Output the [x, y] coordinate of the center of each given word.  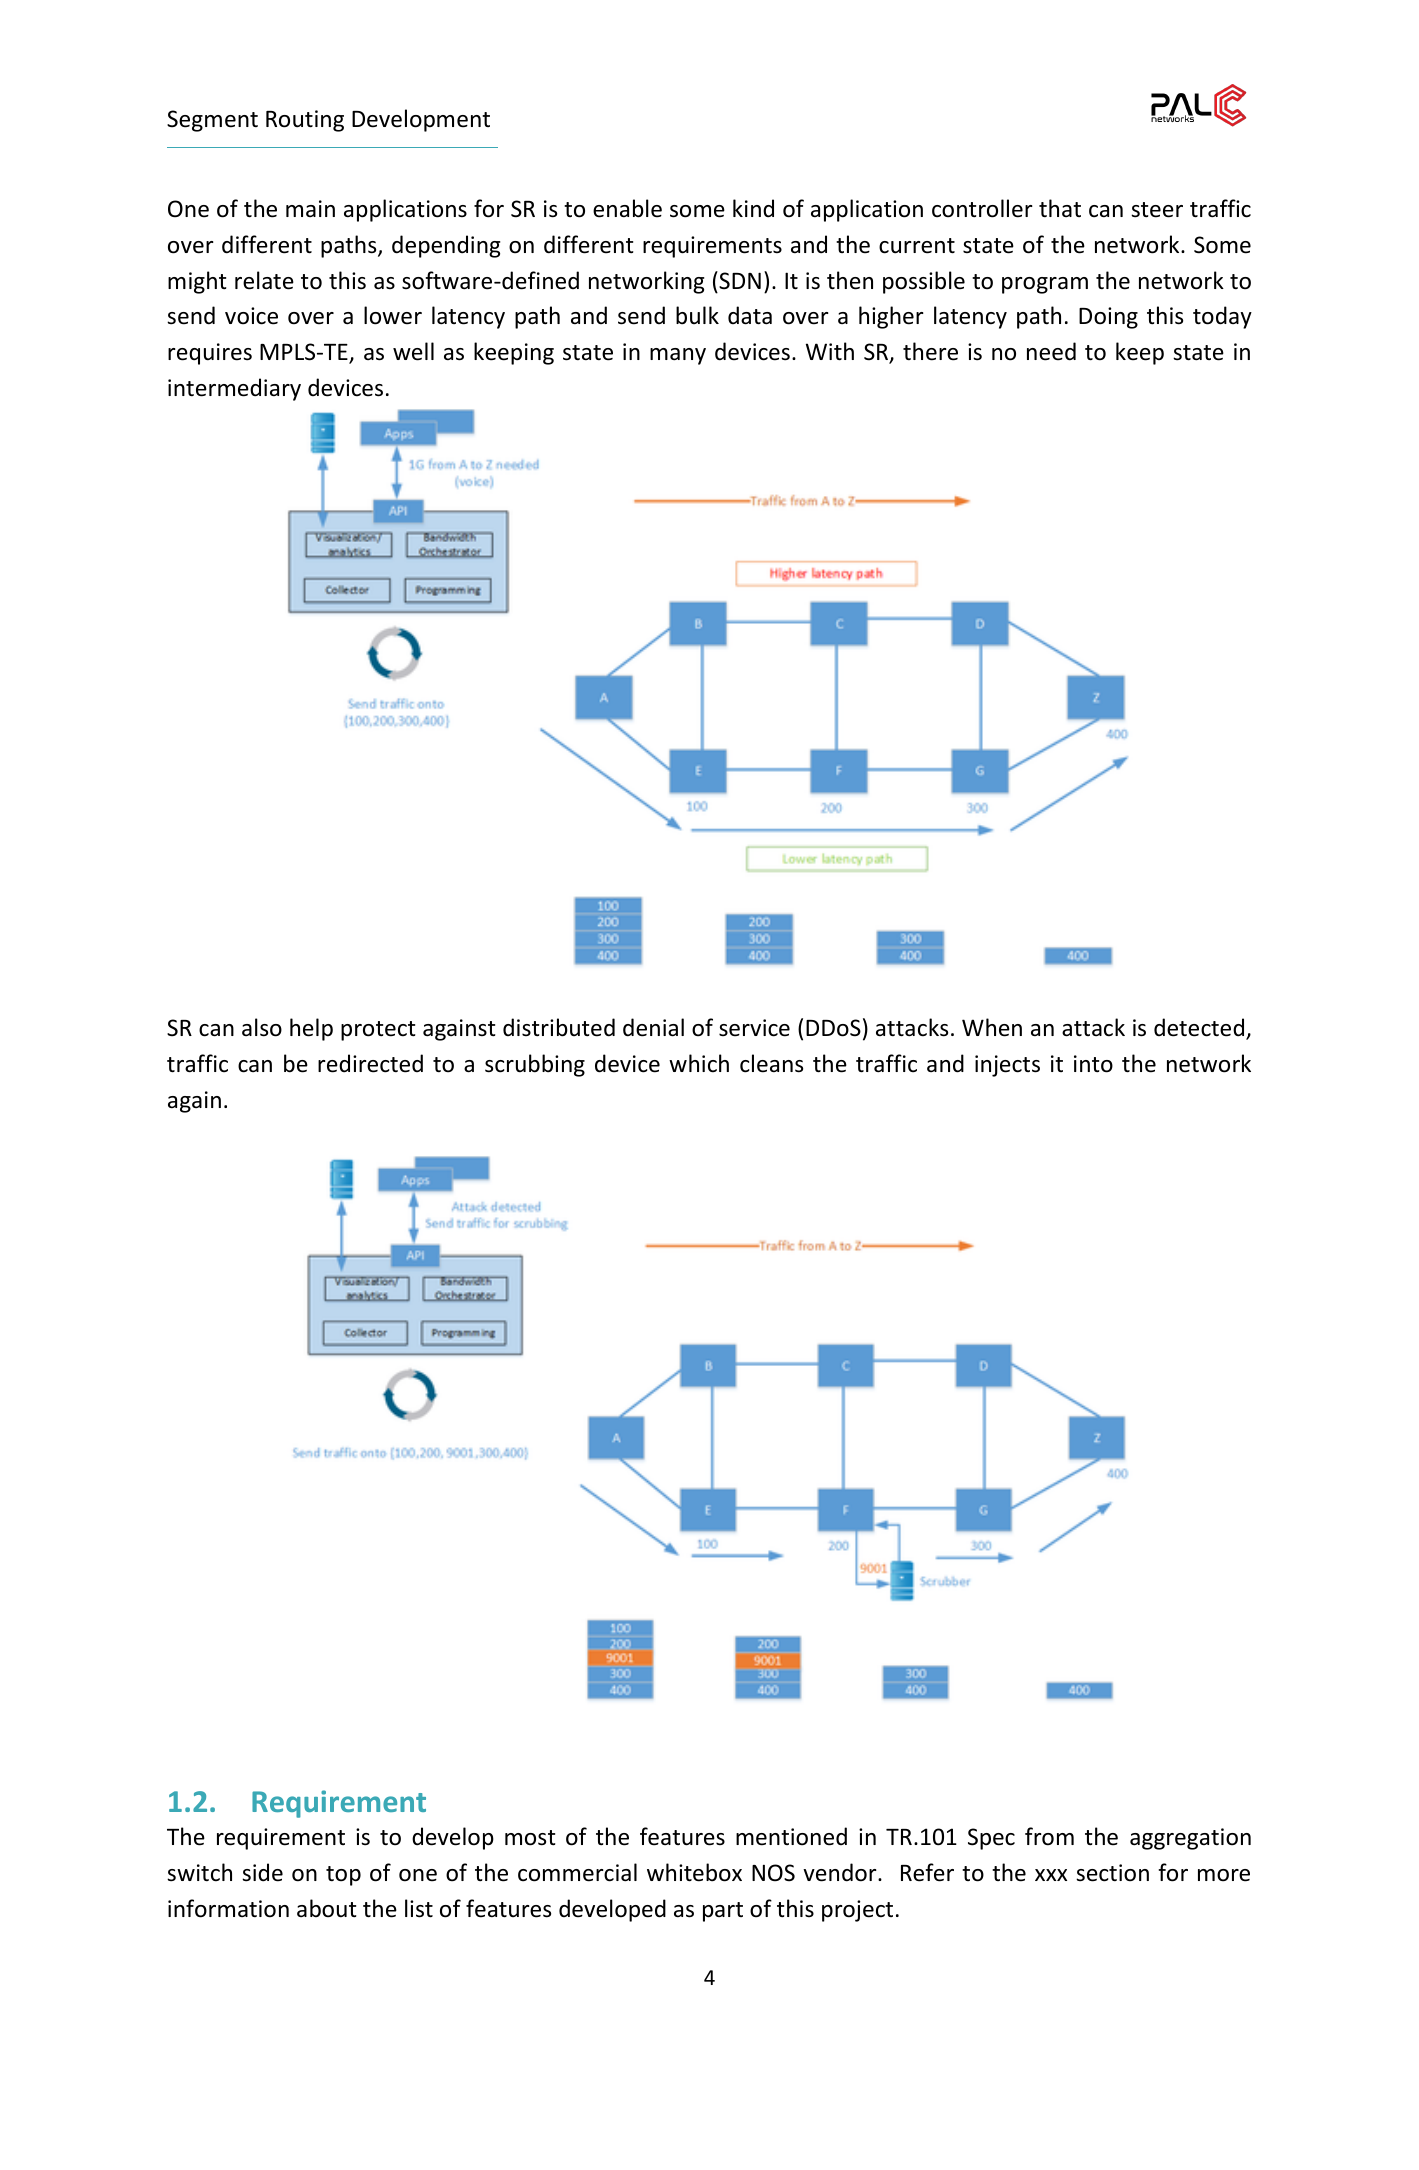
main [310, 208]
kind [753, 208]
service [754, 1028]
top [343, 1876]
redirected [370, 1063]
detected [1200, 1028]
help [311, 1029]
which [699, 1063]
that [1060, 208]
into [1093, 1064]
